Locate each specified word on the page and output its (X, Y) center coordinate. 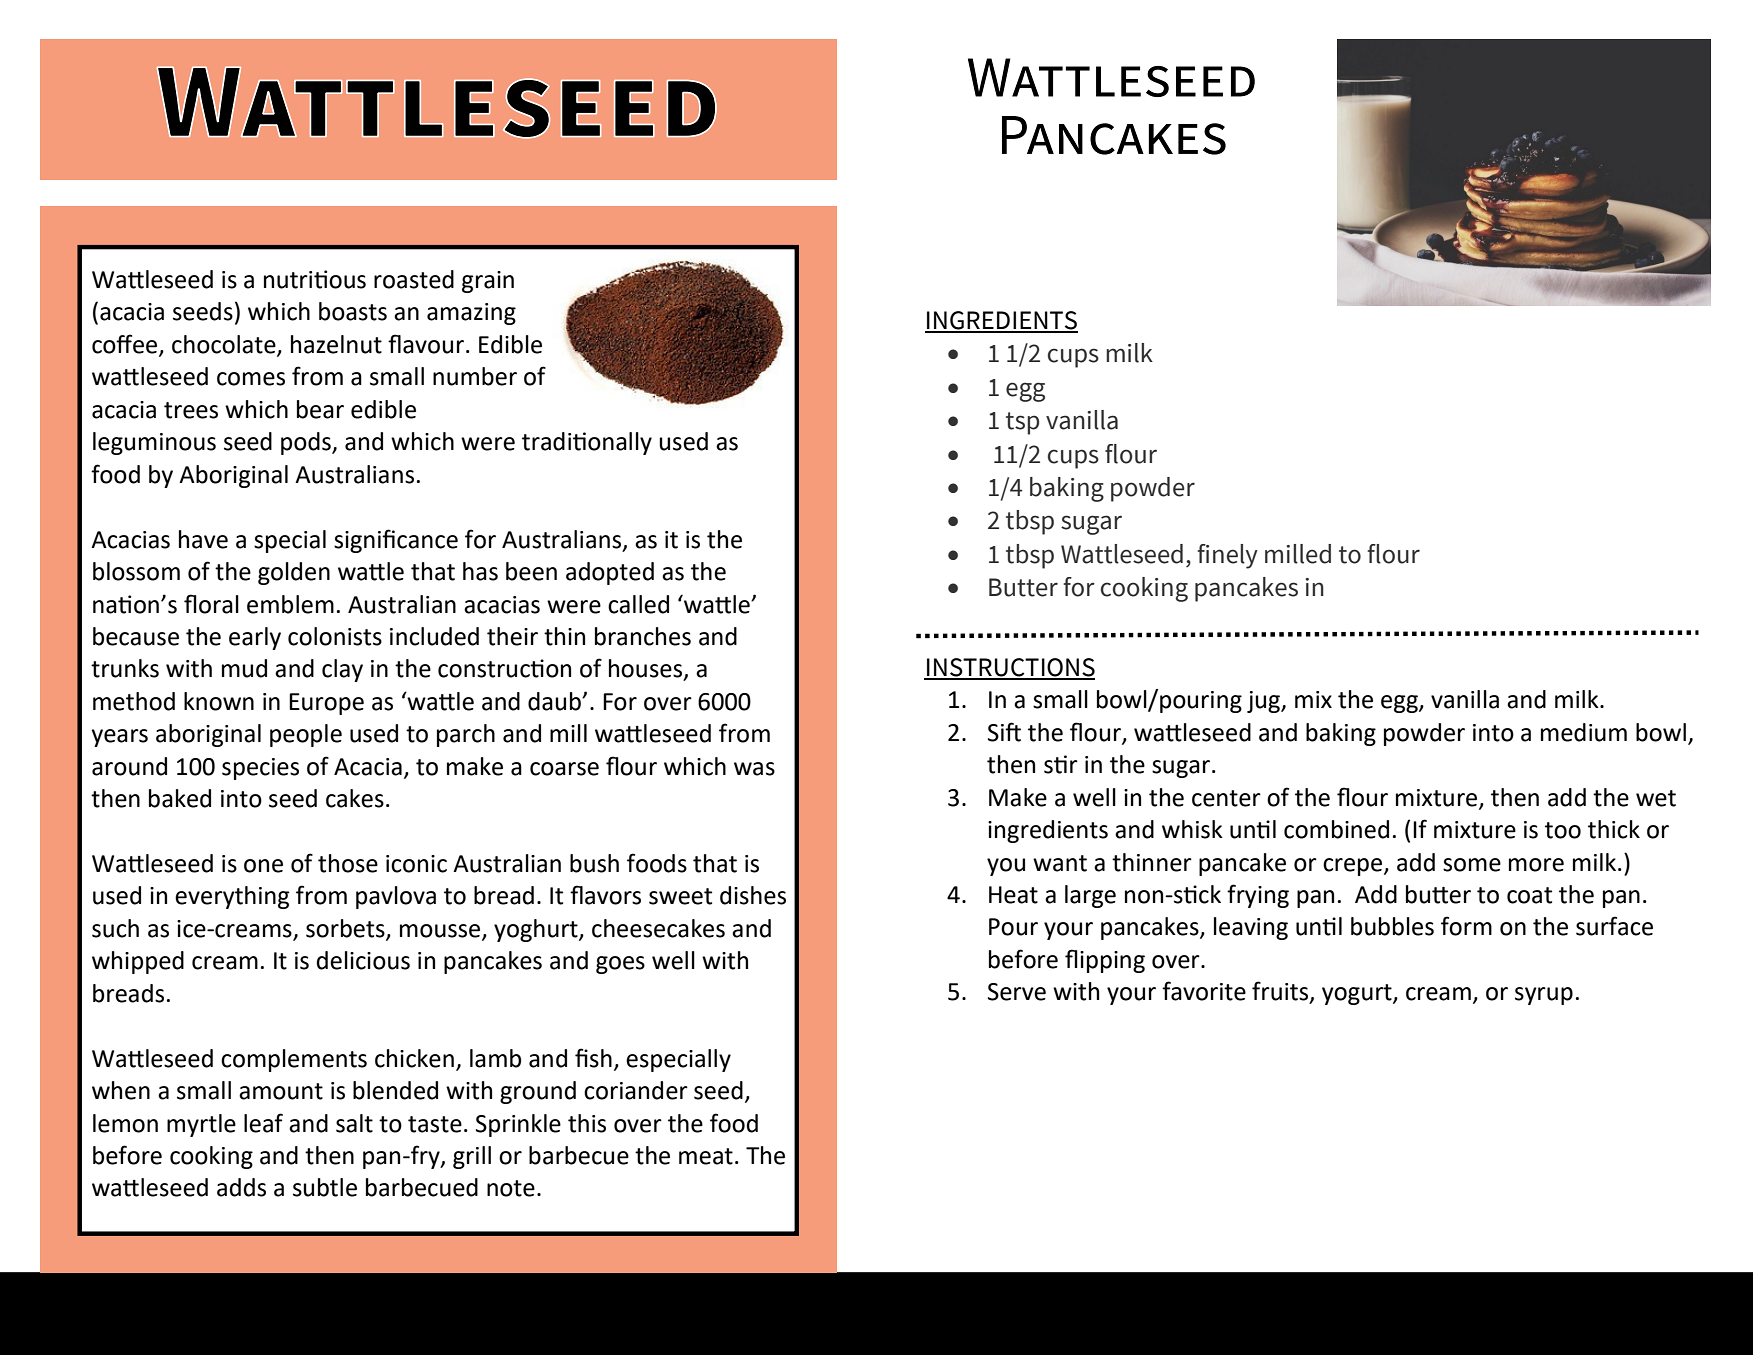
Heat (1013, 895)
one (263, 866)
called (638, 604)
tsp (1022, 423)
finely (1228, 556)
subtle (325, 1187)
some (1472, 865)
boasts (353, 311)
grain (488, 282)
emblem (290, 604)
